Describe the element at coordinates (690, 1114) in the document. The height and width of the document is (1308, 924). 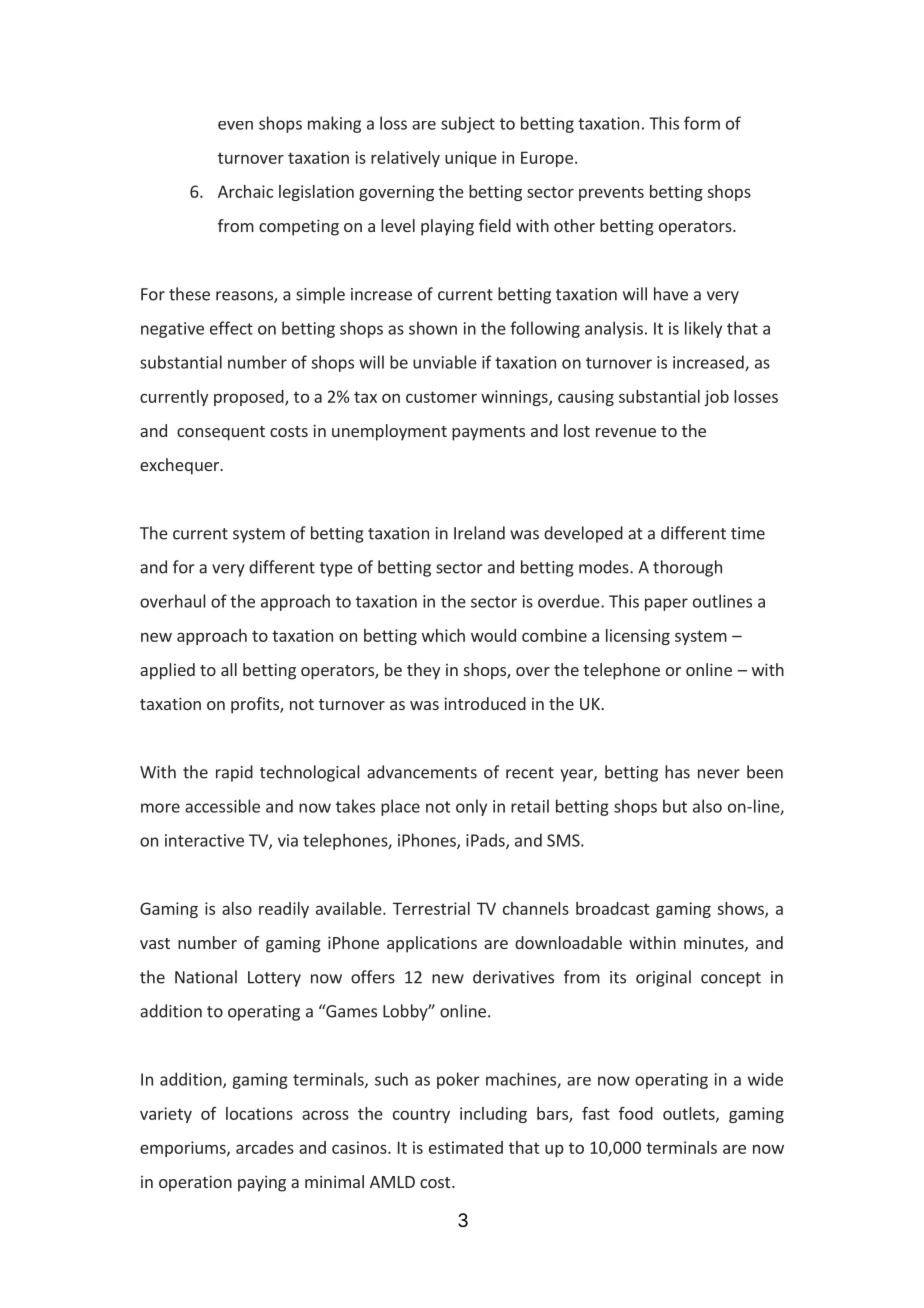
I see `outlets` at that location.
